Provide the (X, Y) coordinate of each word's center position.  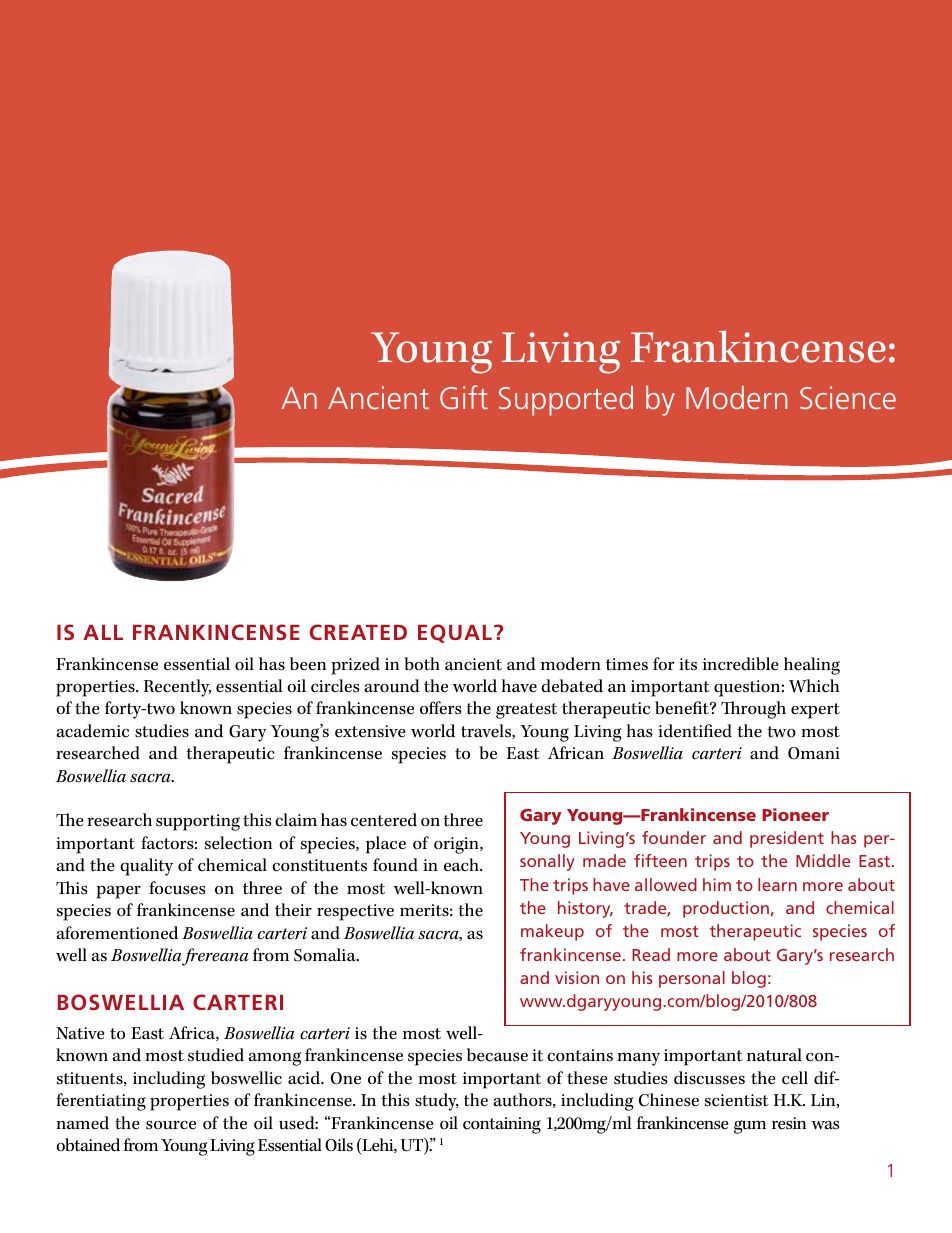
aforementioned (117, 933)
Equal (455, 633)
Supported (566, 400)
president (787, 839)
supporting (198, 822)
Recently (177, 688)
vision (577, 977)
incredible (741, 664)
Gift (464, 397)
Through (753, 710)
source (171, 1125)
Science (848, 397)
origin (457, 845)
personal (692, 979)
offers (441, 708)
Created (358, 632)
